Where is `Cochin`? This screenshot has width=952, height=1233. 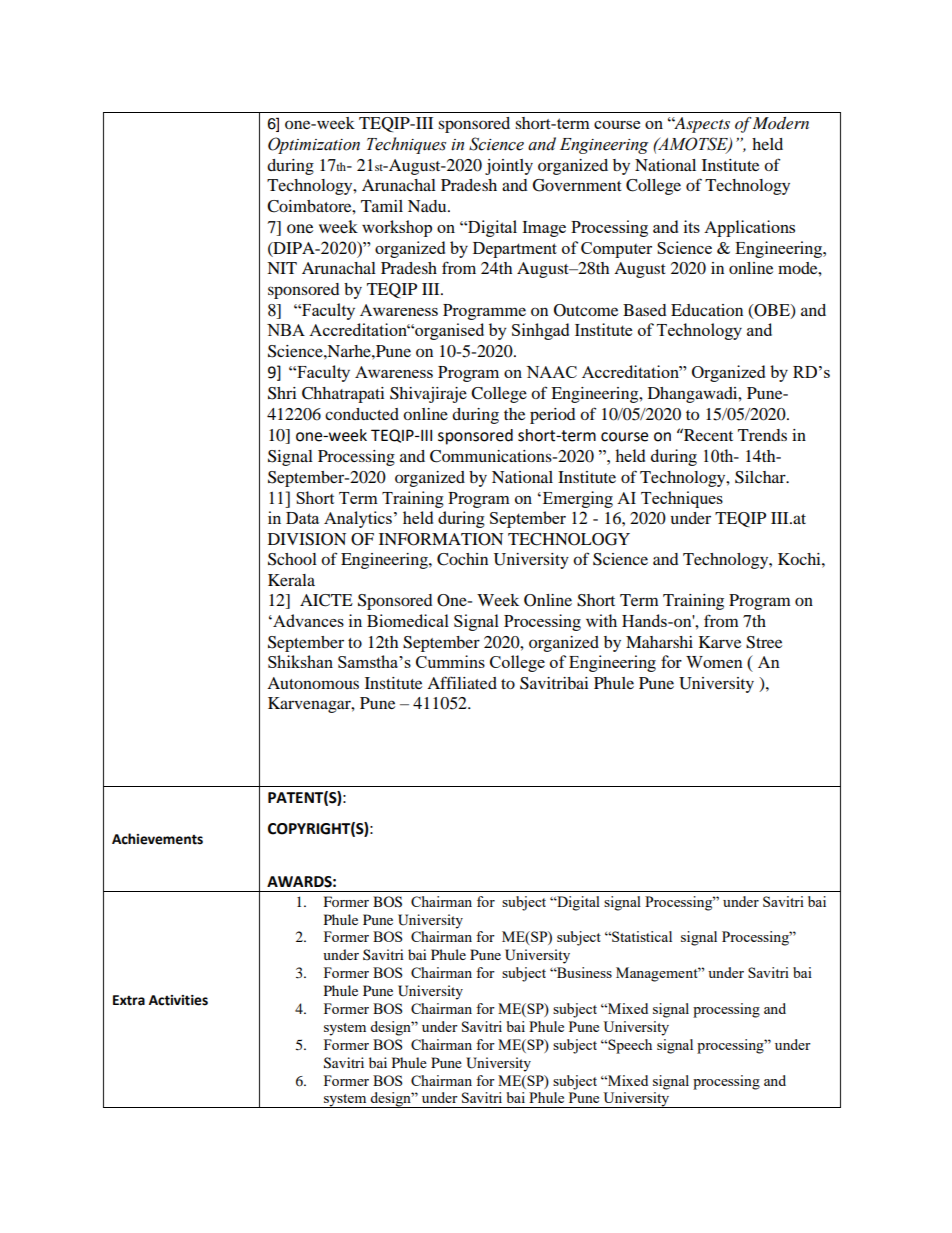
Cochin is located at coordinates (462, 559).
